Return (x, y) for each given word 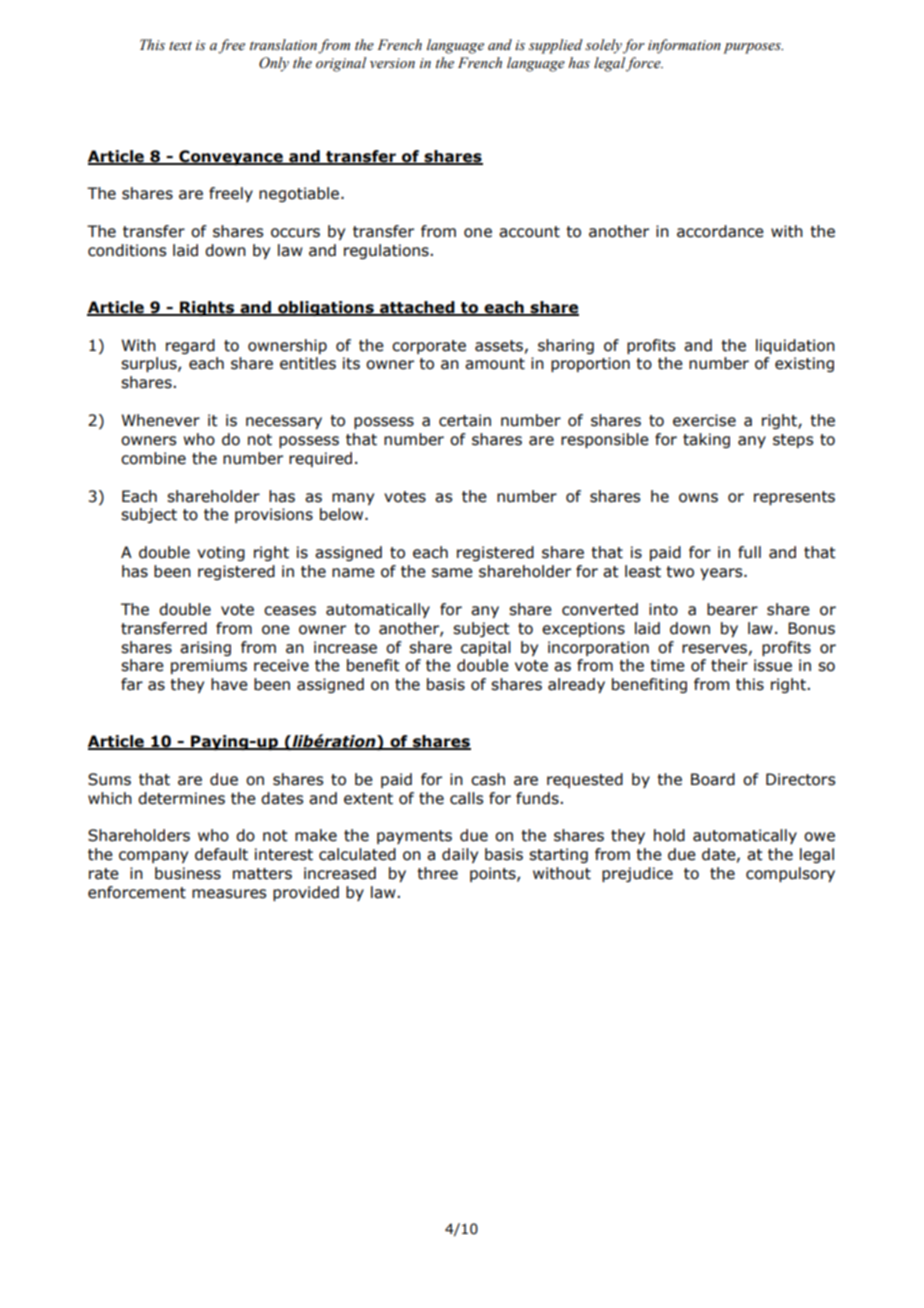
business (188, 873)
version (392, 63)
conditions (127, 250)
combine (153, 458)
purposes (753, 48)
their (729, 665)
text (180, 45)
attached (417, 308)
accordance (720, 231)
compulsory (790, 874)
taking (706, 440)
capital (486, 648)
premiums (209, 666)
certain (465, 420)
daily (460, 855)
